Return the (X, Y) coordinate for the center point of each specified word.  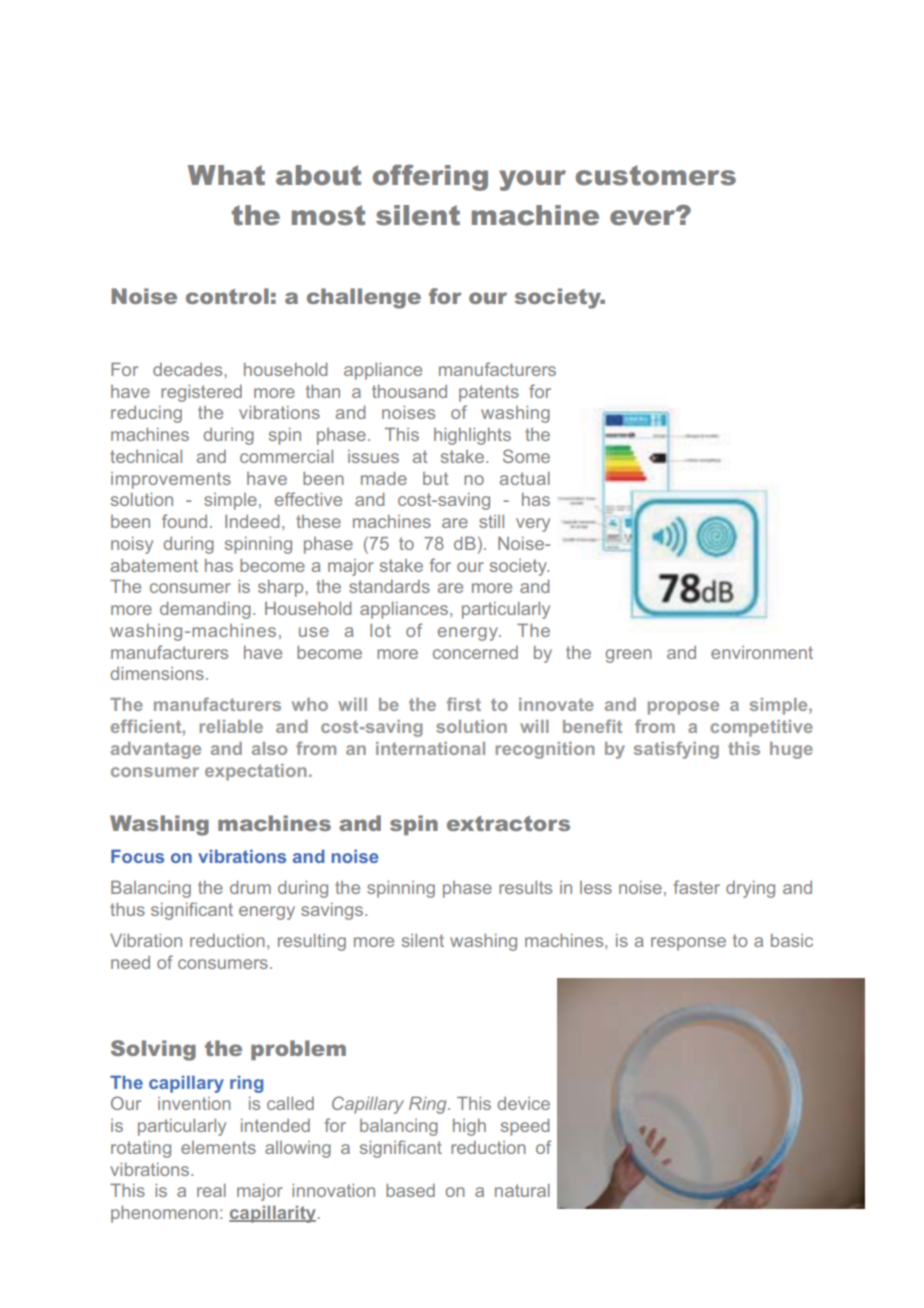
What (226, 175)
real (211, 1190)
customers (656, 175)
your (532, 180)
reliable (231, 726)
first (463, 704)
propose (683, 708)
